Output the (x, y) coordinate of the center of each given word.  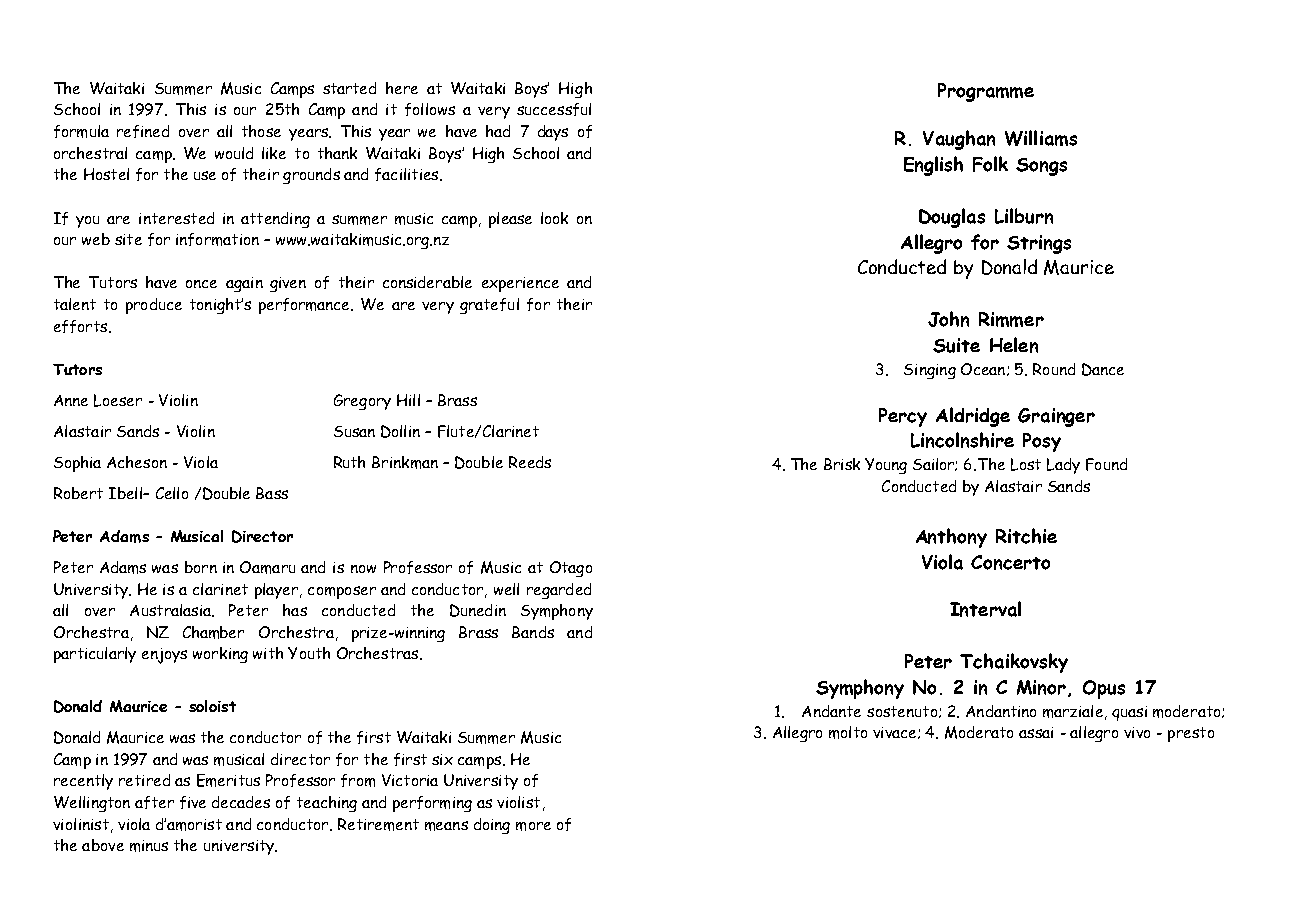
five (193, 802)
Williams (1041, 138)
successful (554, 109)
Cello (172, 493)
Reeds (530, 462)
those (261, 131)
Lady (1063, 466)
